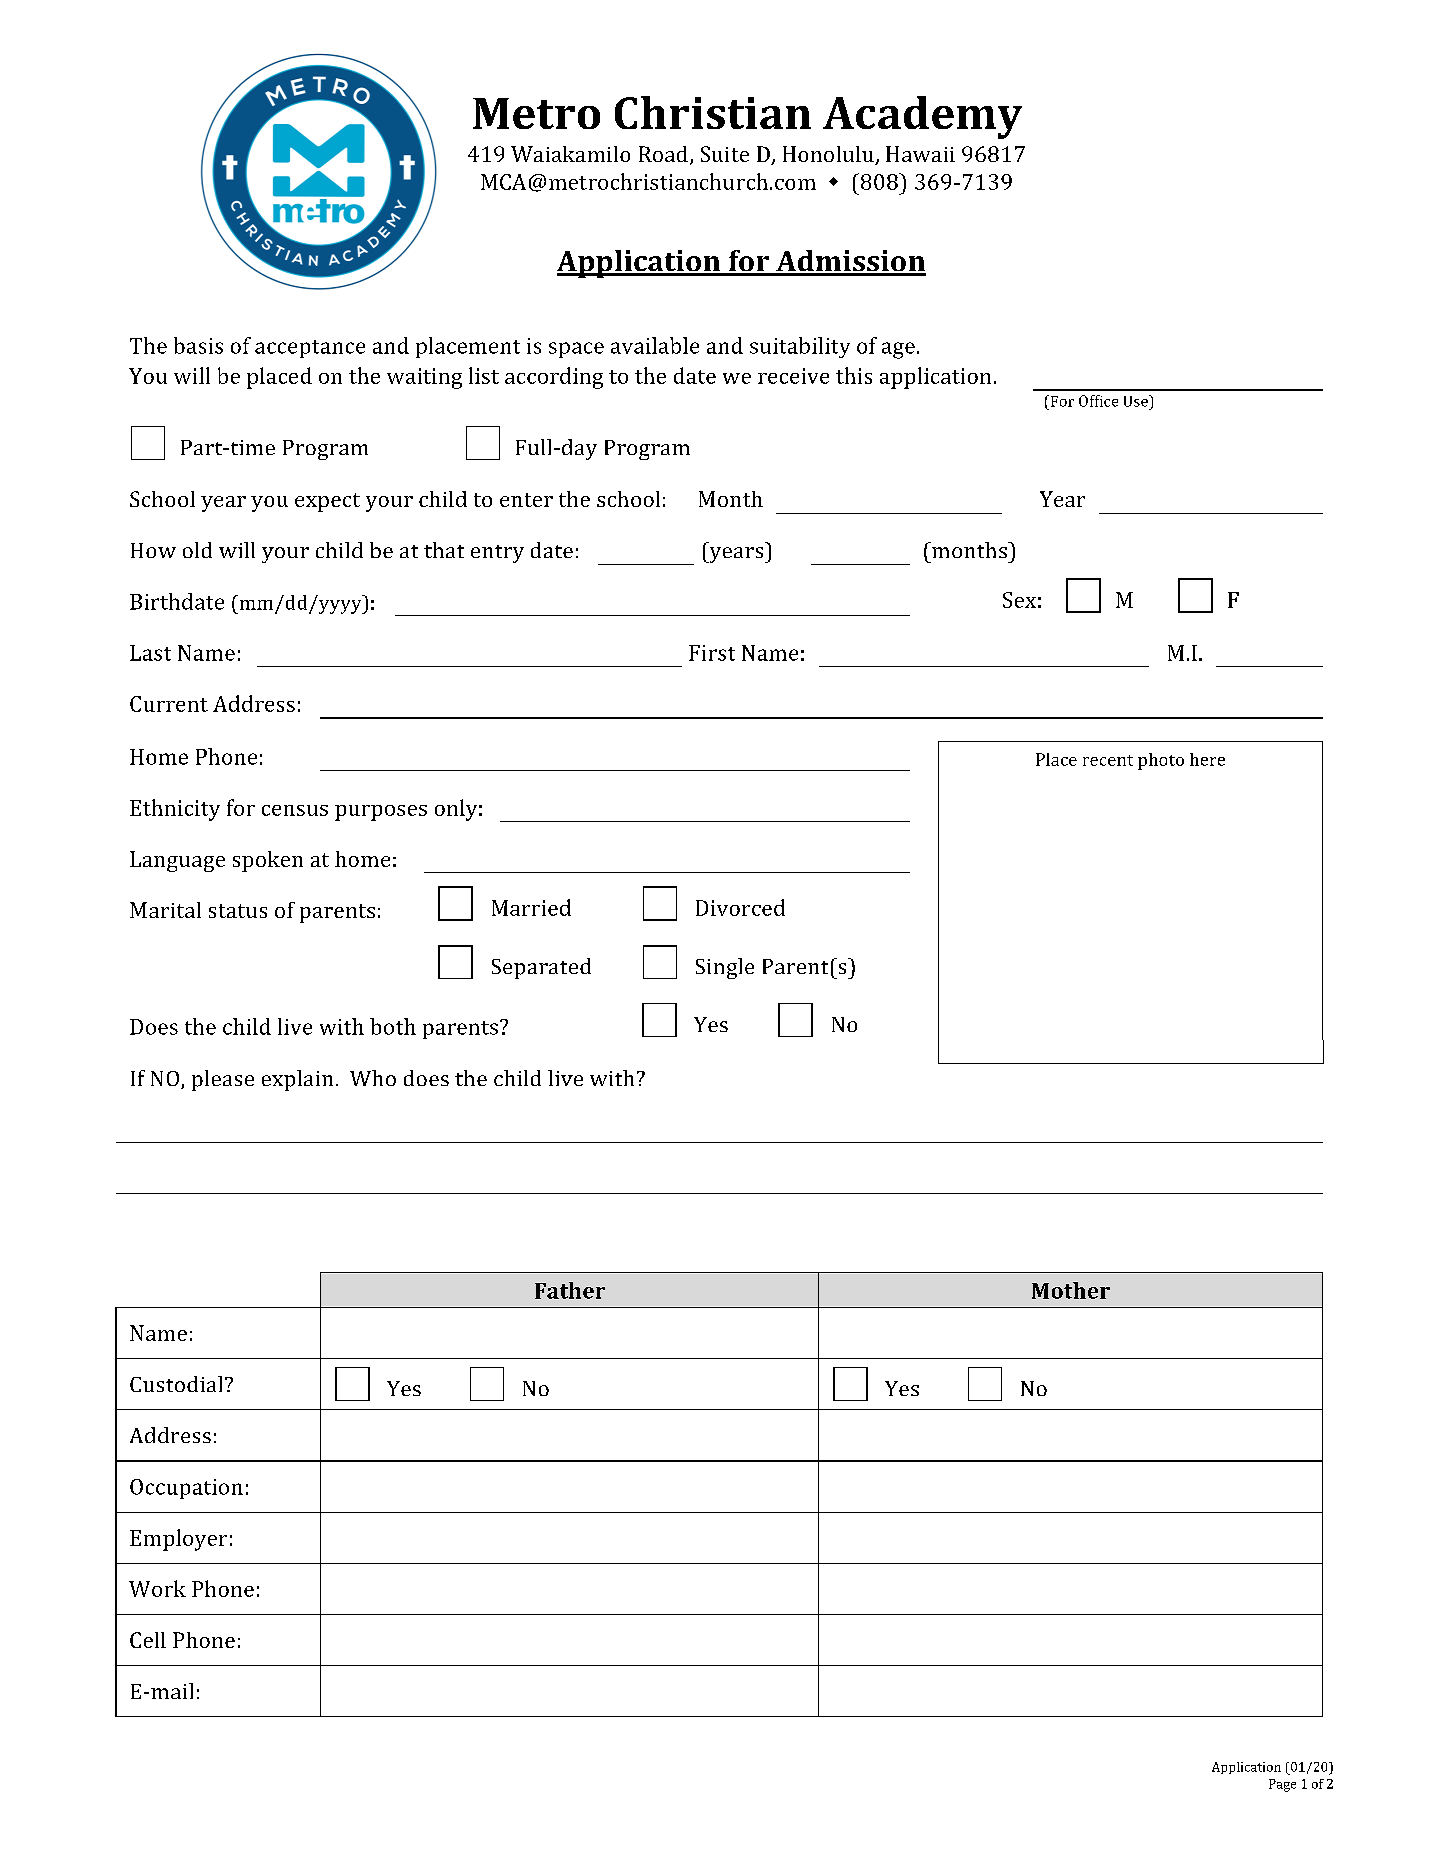 Image resolution: width=1450 pixels, height=1876 pixels. What do you see at coordinates (148, 1640) in the image?
I see `Cell` at bounding box center [148, 1640].
